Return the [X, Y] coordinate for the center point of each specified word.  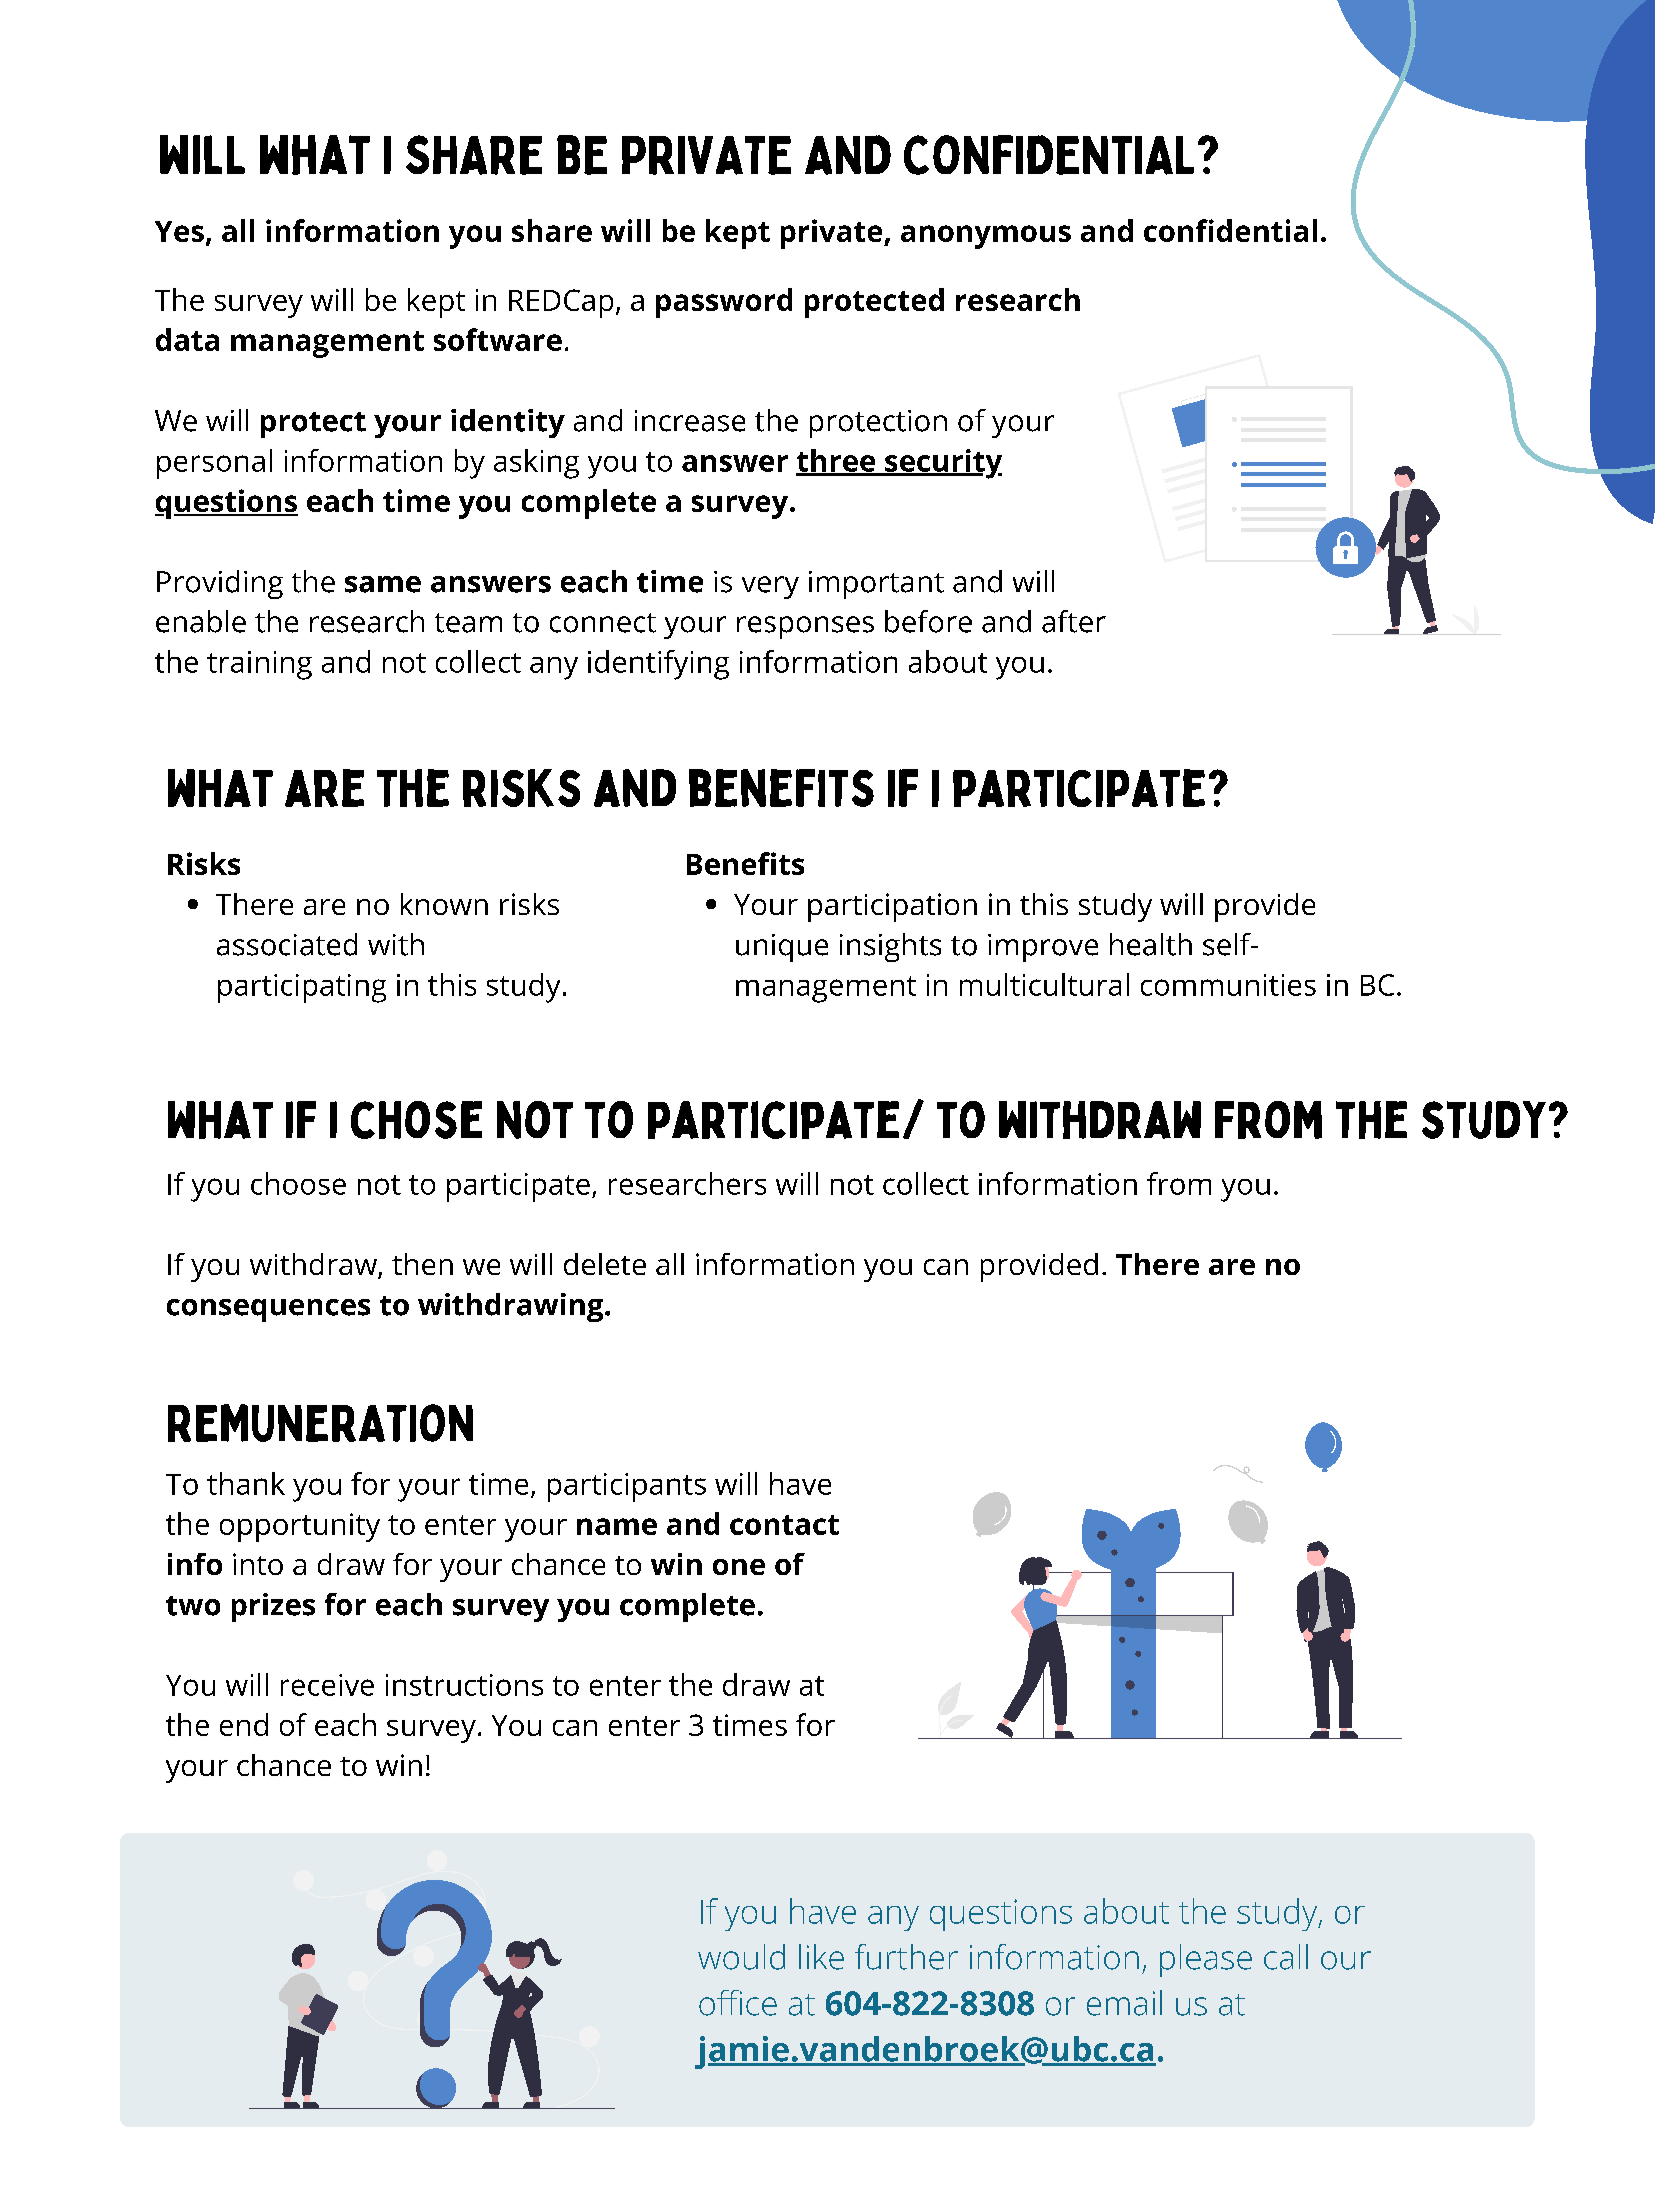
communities [1228, 985]
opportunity [300, 1527]
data [187, 339]
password [724, 303]
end [244, 1724]
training [259, 665]
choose [298, 1183]
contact [784, 1525]
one [739, 1567]
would [741, 1957]
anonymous [986, 237]
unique [782, 948]
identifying [658, 665]
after [1074, 621]
